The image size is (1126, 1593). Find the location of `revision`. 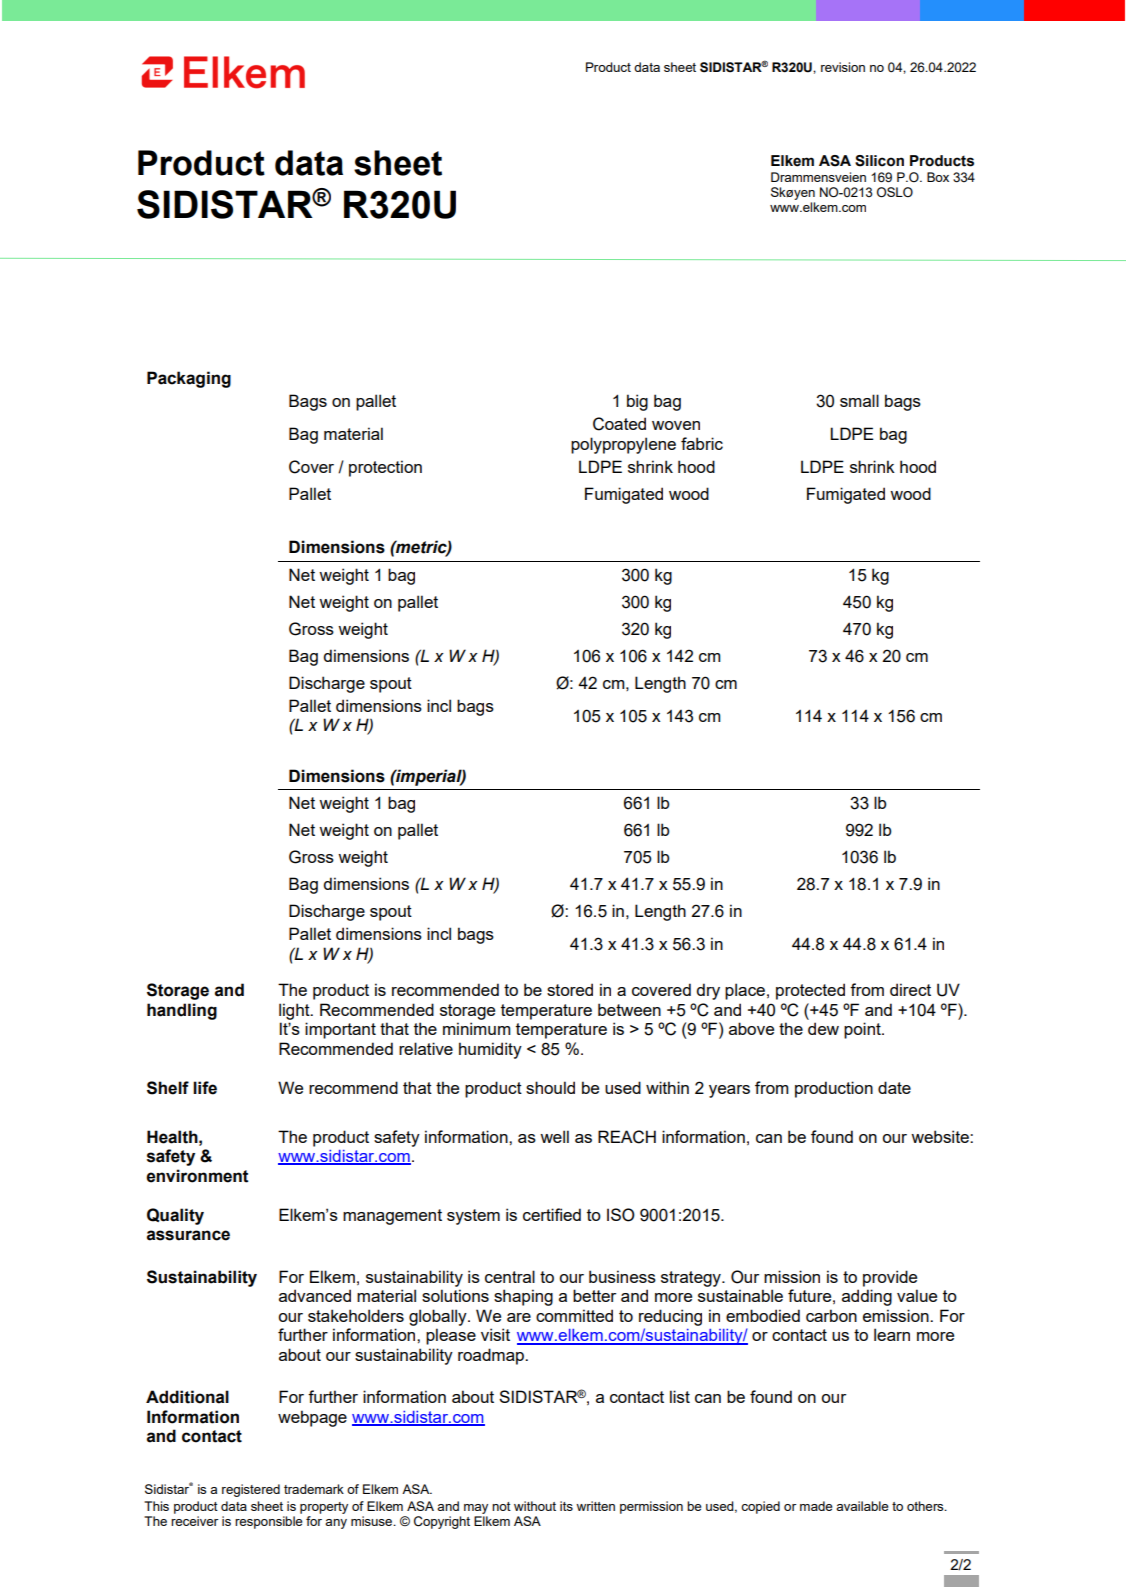

revision is located at coordinates (843, 67).
